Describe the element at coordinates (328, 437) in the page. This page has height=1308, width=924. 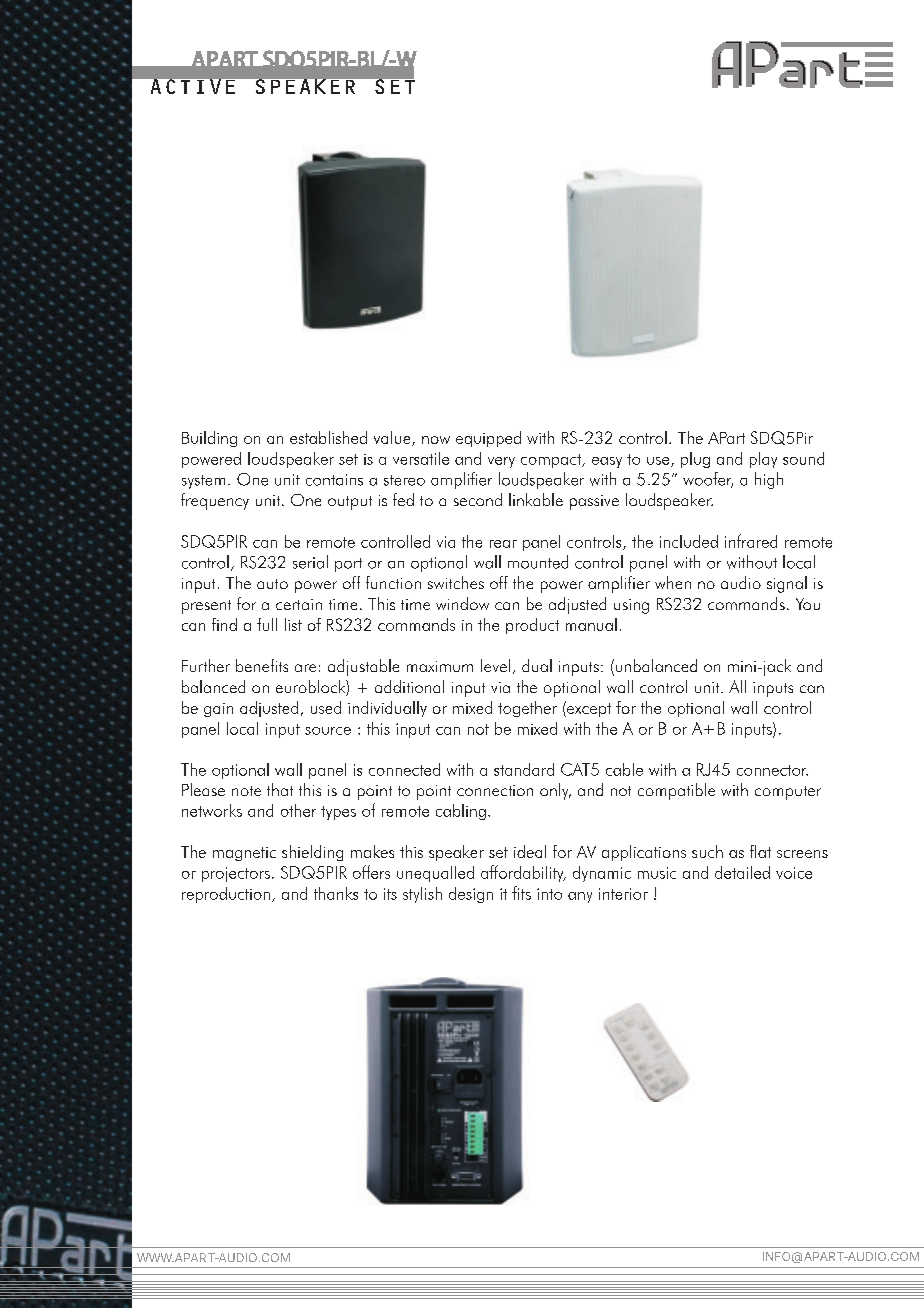
I see `established` at that location.
